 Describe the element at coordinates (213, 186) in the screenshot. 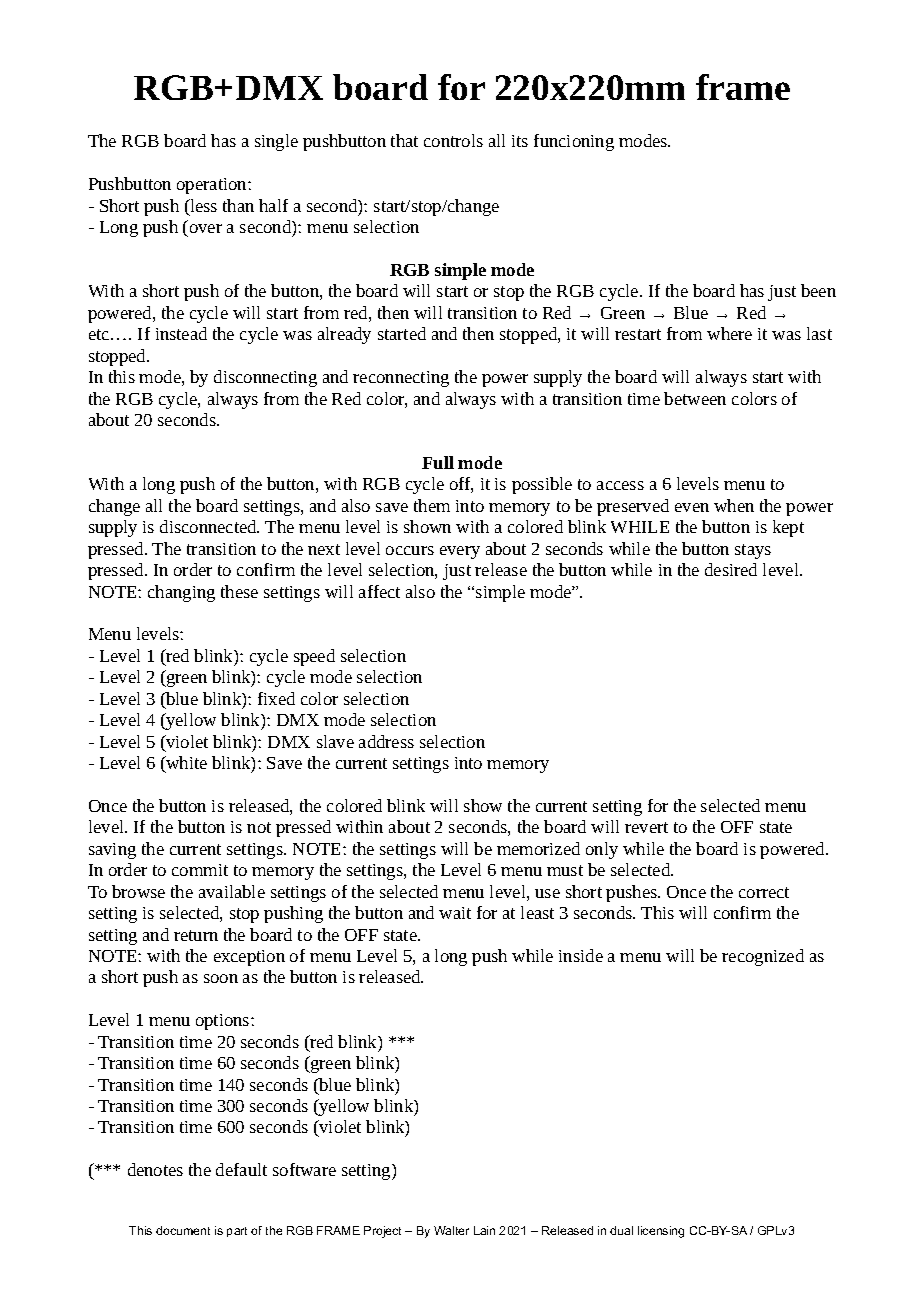

I see `operation` at that location.
